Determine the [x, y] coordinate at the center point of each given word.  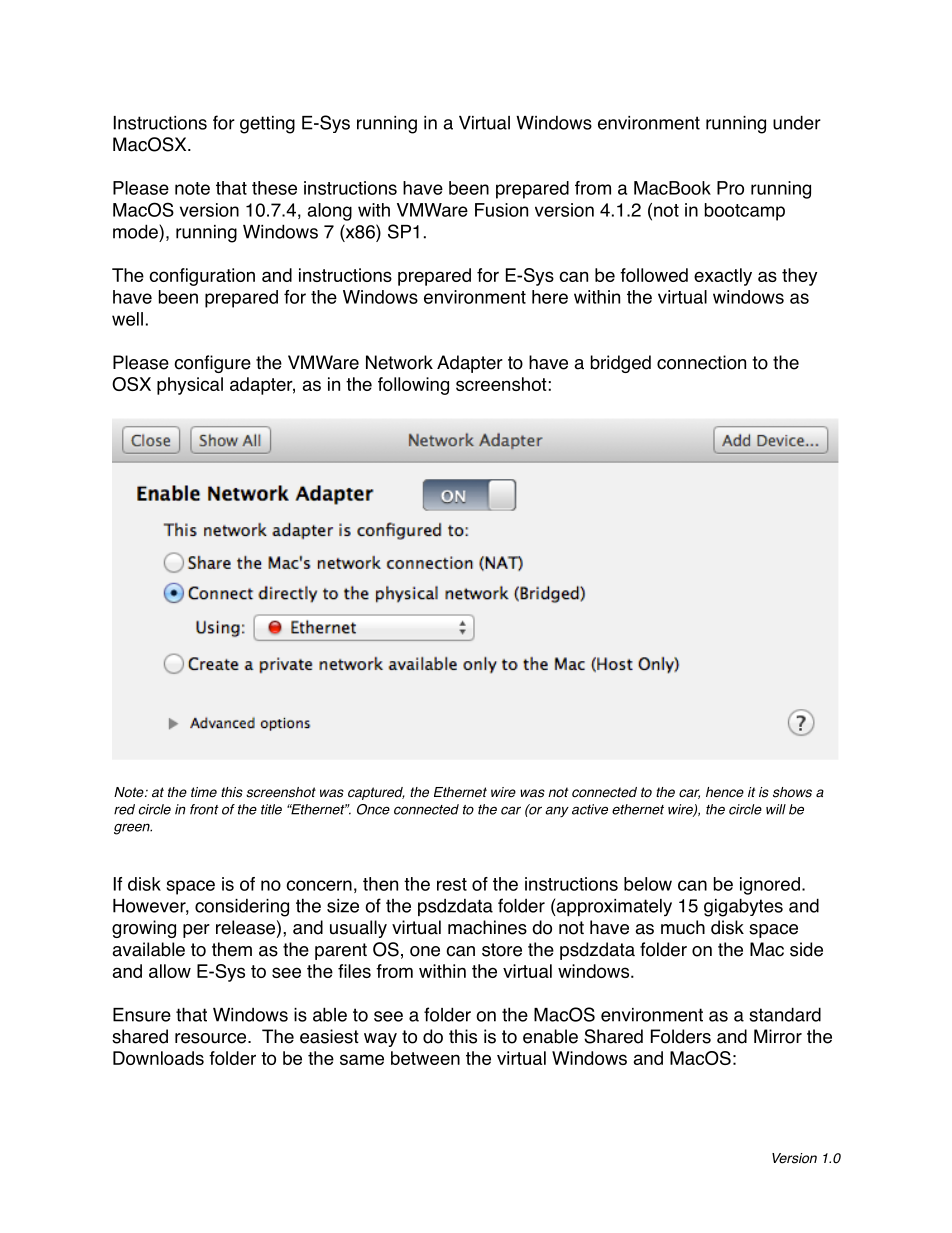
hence [725, 792]
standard [785, 1014]
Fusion [501, 210]
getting [267, 125]
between [425, 1058]
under [797, 122]
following [413, 386]
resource [212, 1038]
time [204, 792]
